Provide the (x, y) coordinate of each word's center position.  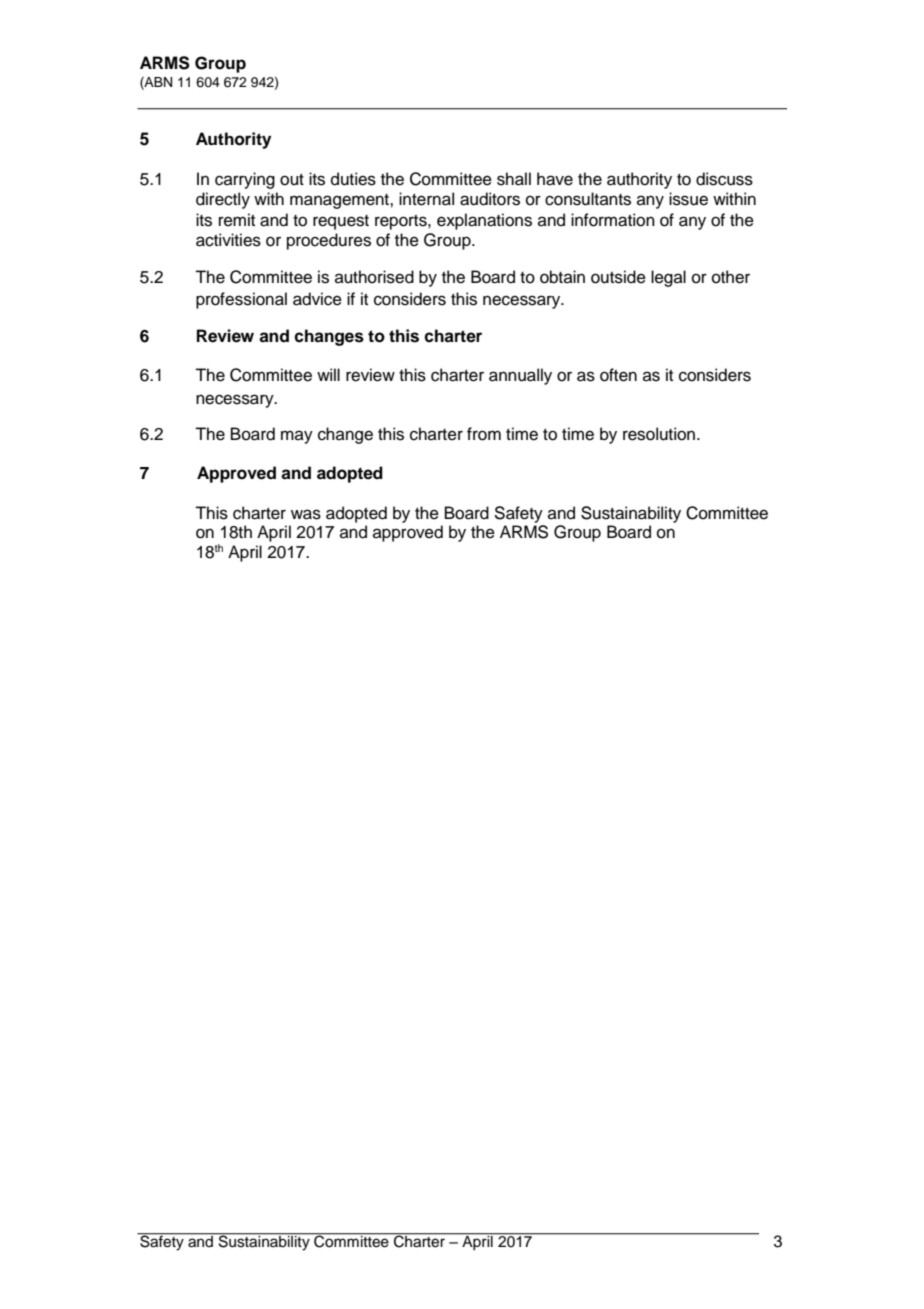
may (297, 437)
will (328, 374)
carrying (245, 180)
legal (668, 278)
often (618, 375)
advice (317, 299)
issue (688, 199)
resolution (660, 434)
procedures (329, 241)
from (484, 434)
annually (520, 376)
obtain (562, 277)
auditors (490, 199)
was (306, 514)
